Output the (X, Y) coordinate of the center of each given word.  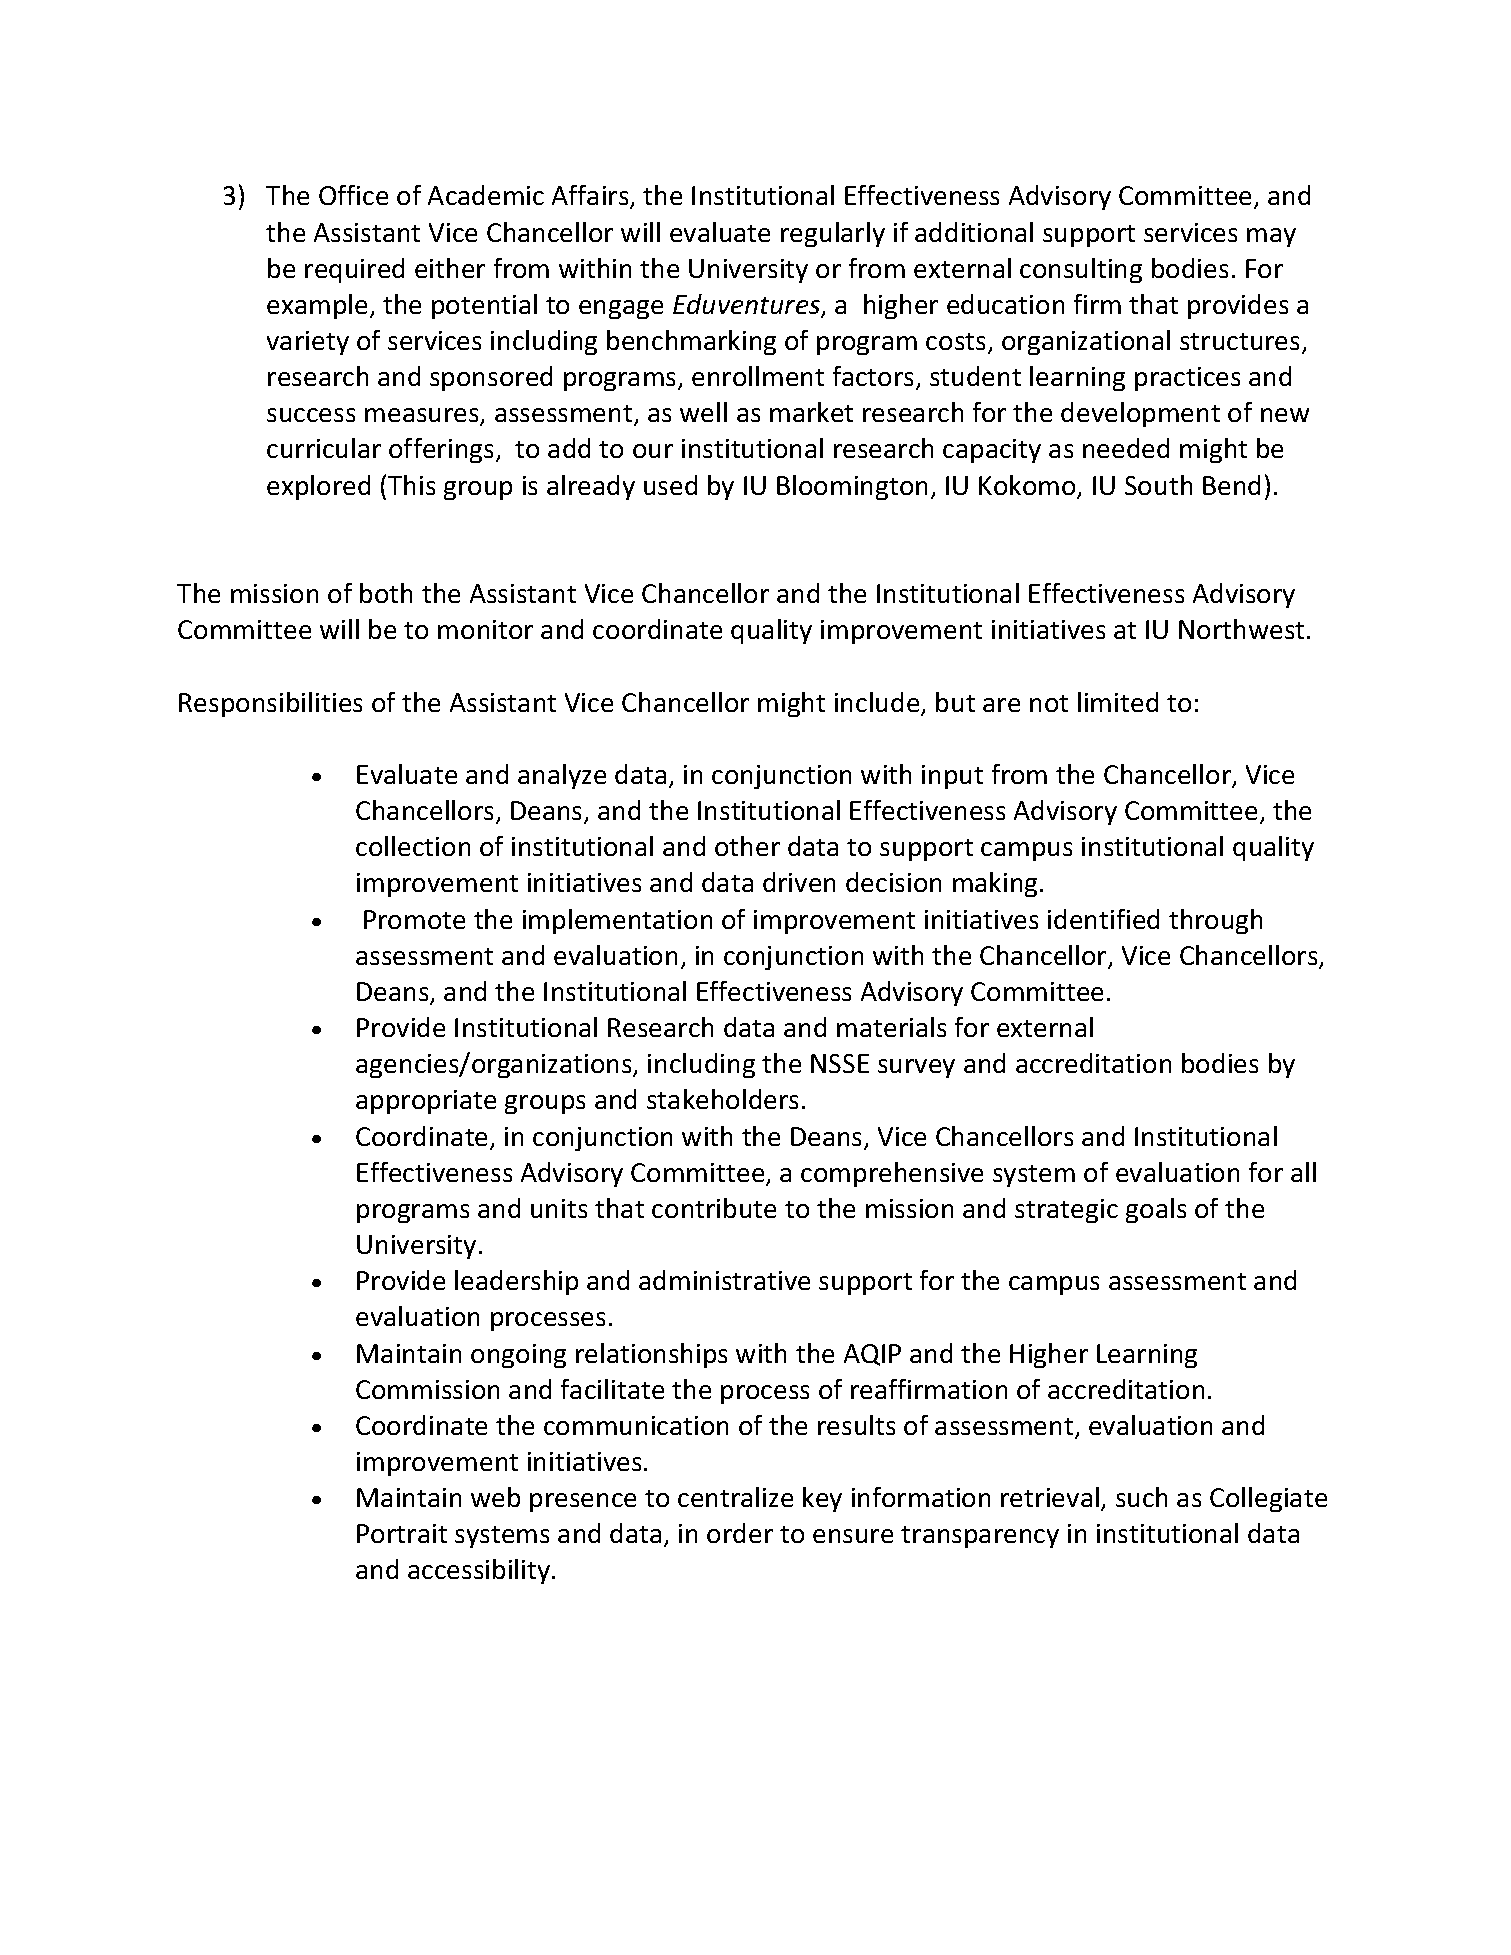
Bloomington (852, 487)
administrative (724, 1280)
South (1158, 485)
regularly (833, 234)
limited (1118, 702)
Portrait (402, 1533)
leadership (516, 1282)
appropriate (426, 1102)
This (411, 485)
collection (413, 846)
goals (1156, 1210)
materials (891, 1027)
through (1215, 921)
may (1271, 237)
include (878, 703)
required (354, 270)
